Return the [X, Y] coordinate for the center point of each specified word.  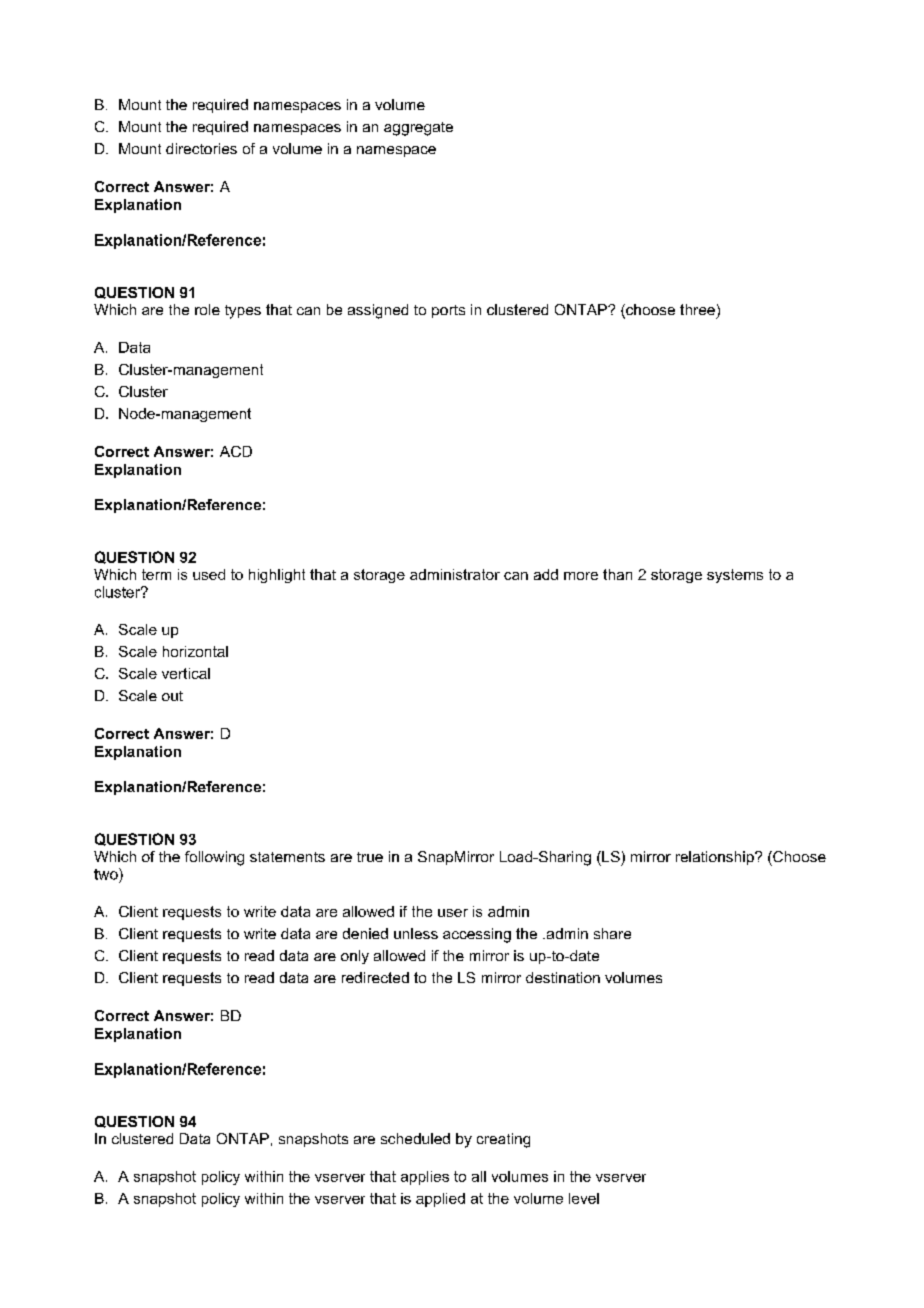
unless [416, 933]
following [214, 858]
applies [425, 1178]
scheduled [415, 1138]
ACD [236, 451]
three [697, 309]
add [546, 574]
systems [735, 576]
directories [201, 148]
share [612, 933]
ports [448, 311]
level [584, 1198]
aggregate [418, 129]
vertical [186, 673]
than [617, 574]
